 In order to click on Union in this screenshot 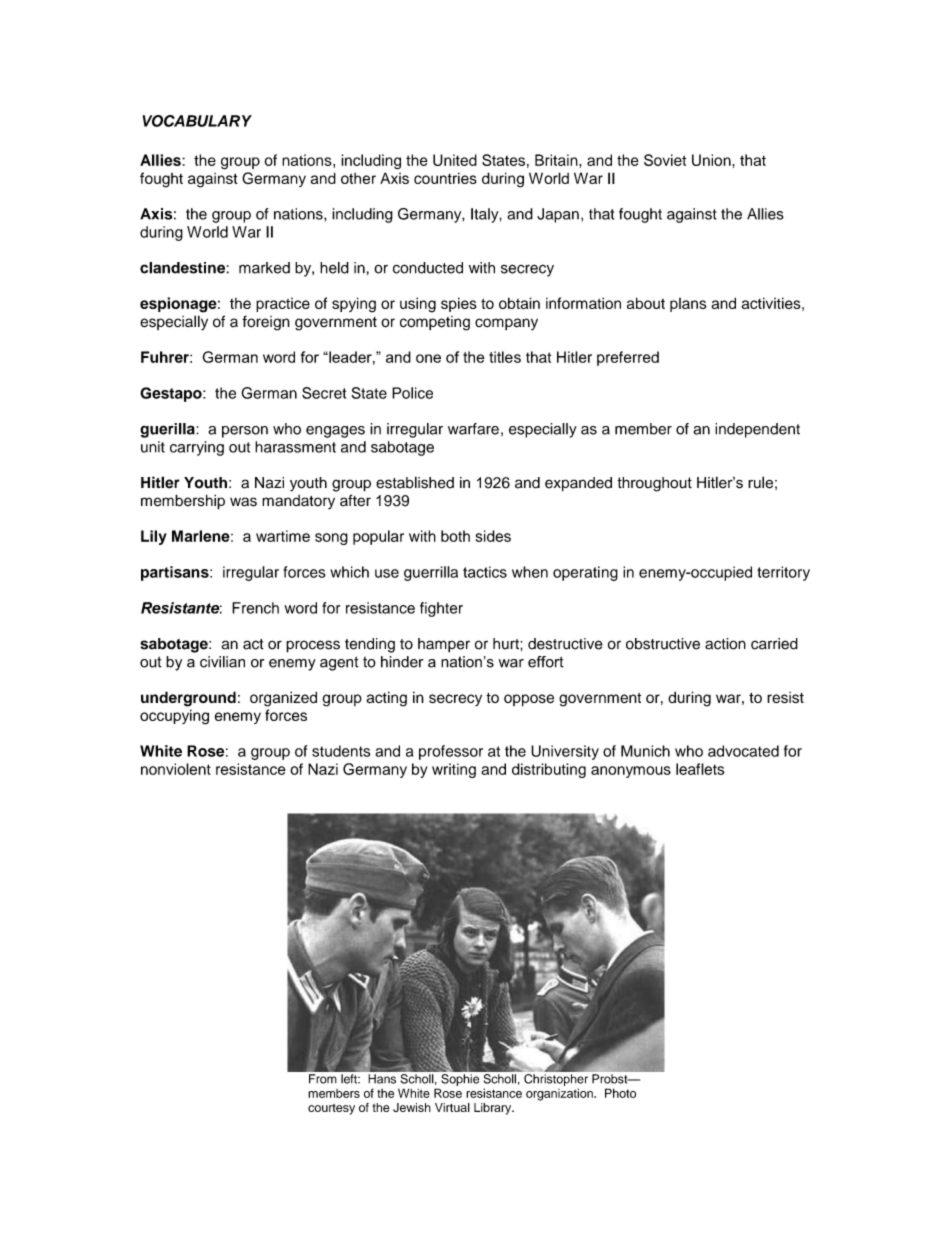, I will do `click(712, 160)`.
